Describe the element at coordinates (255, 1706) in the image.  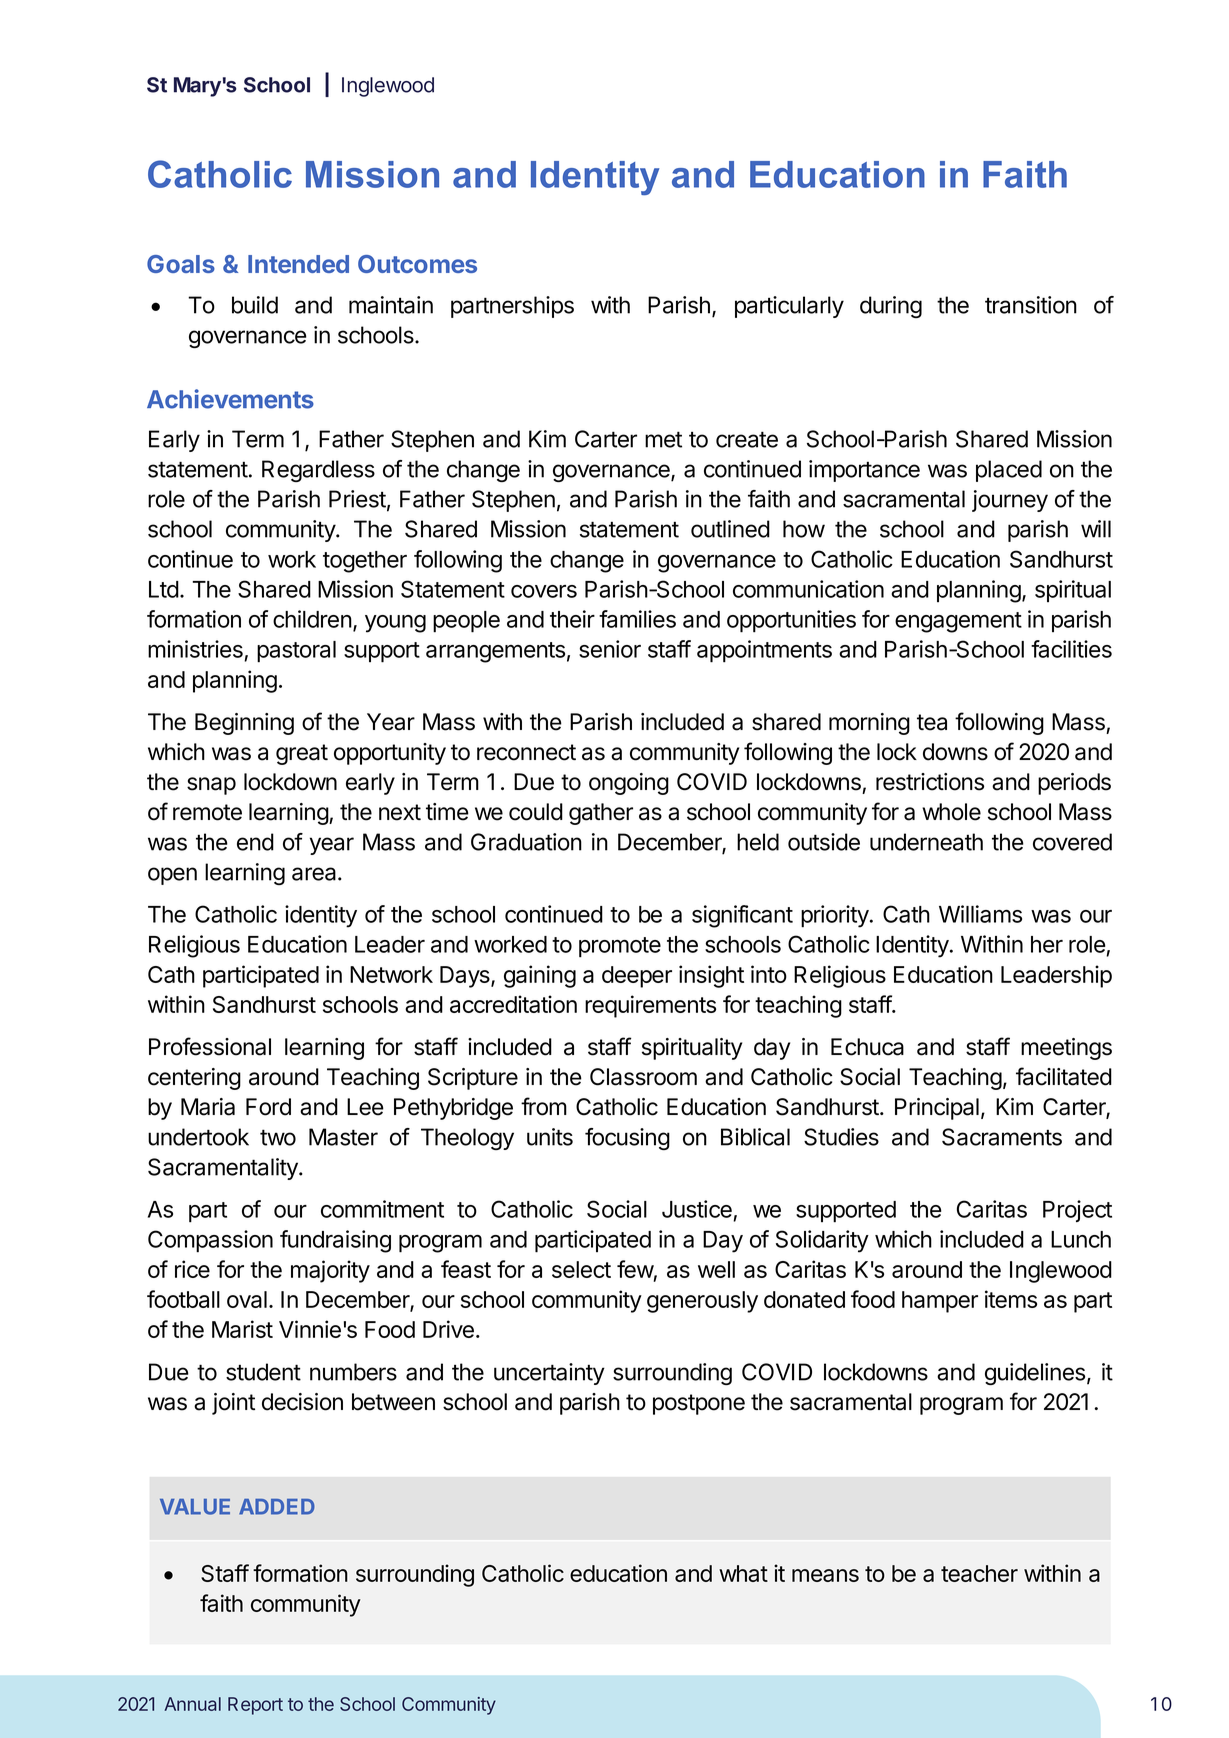
I see `Report` at that location.
